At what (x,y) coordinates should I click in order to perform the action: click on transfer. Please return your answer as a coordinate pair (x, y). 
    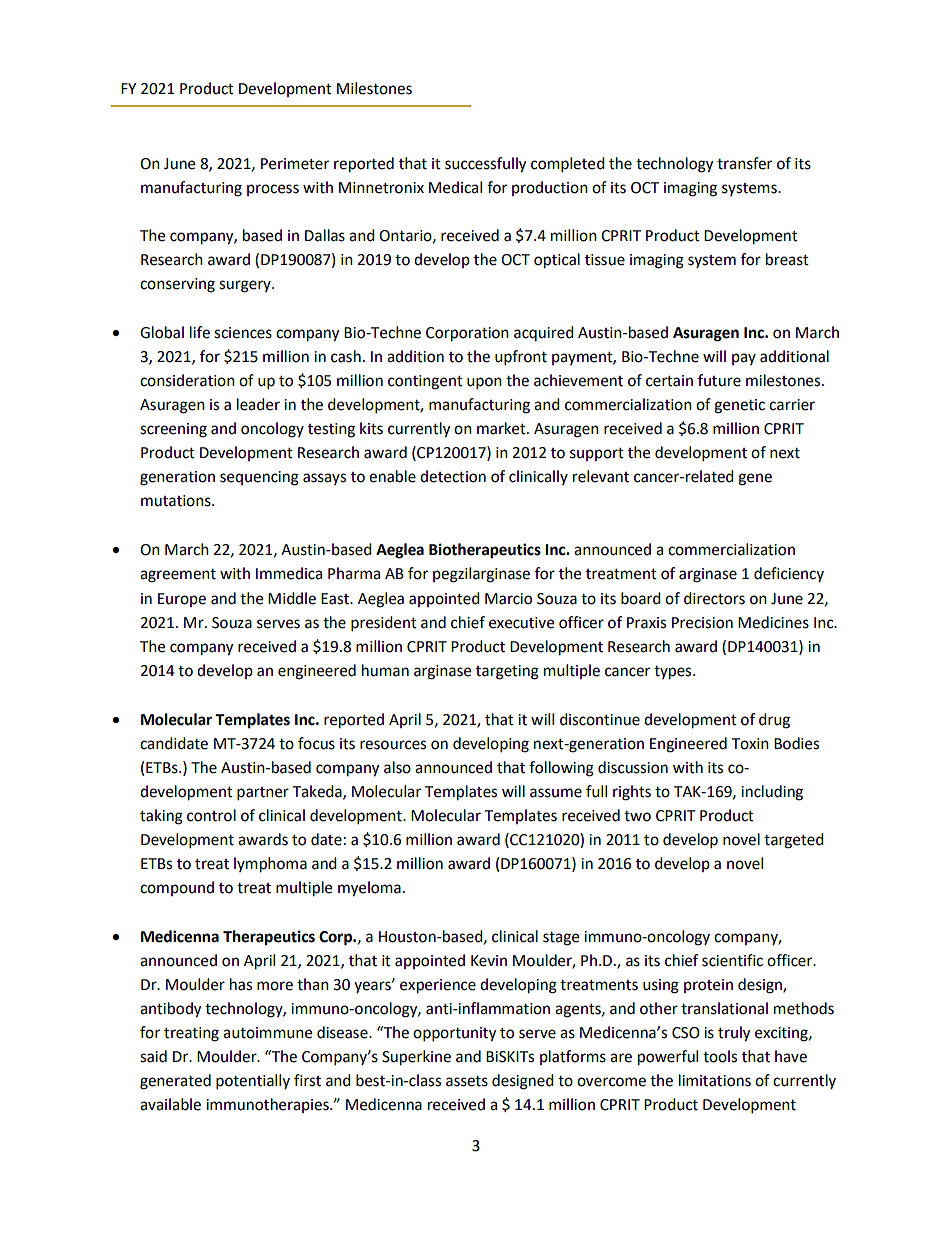
    Looking at the image, I should click on (744, 163).
